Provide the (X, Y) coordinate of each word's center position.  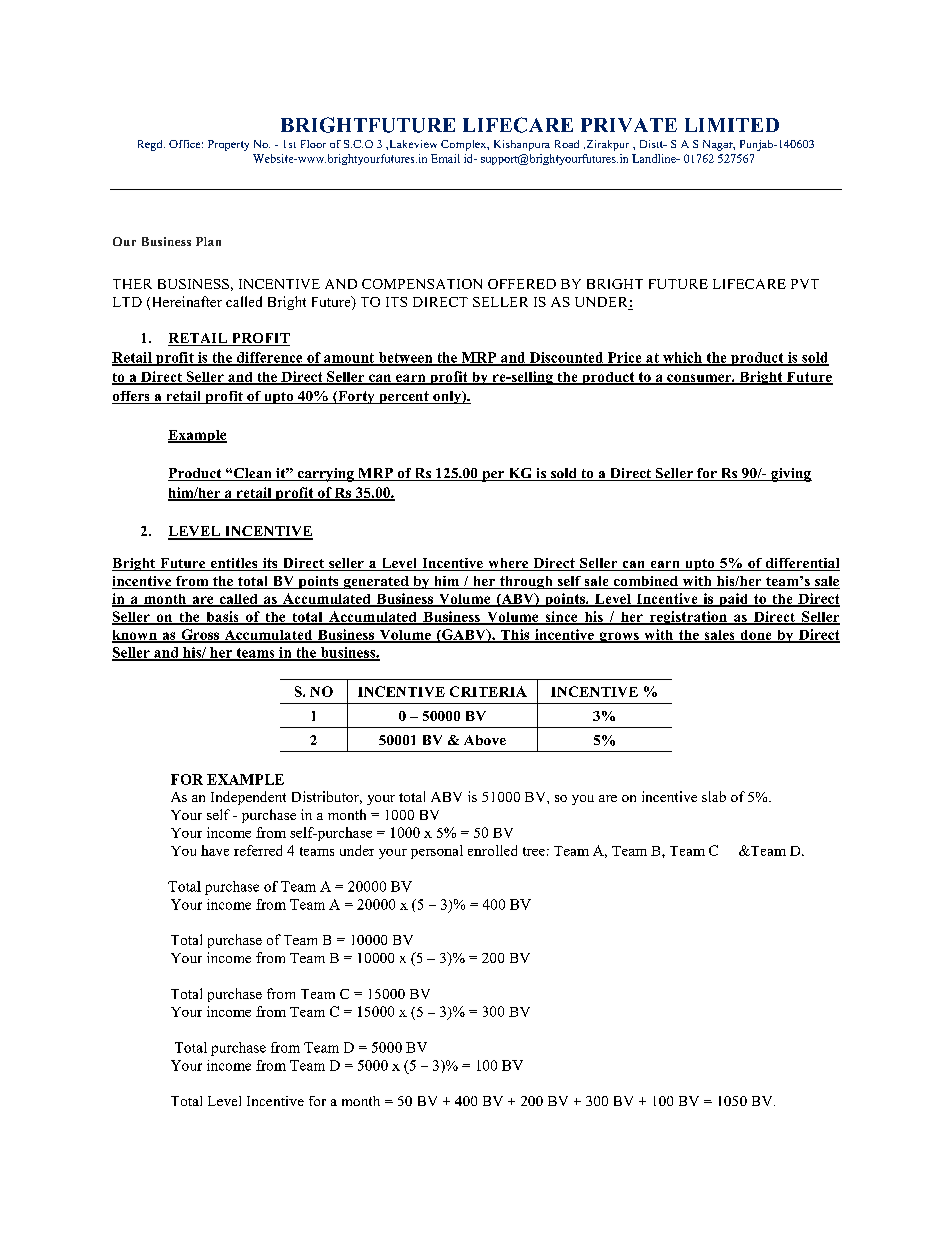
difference (269, 358)
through (526, 582)
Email (445, 158)
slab (714, 796)
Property (228, 145)
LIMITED (732, 125)
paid (733, 600)
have (215, 850)
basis (222, 617)
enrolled (492, 850)
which (682, 358)
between (405, 358)
